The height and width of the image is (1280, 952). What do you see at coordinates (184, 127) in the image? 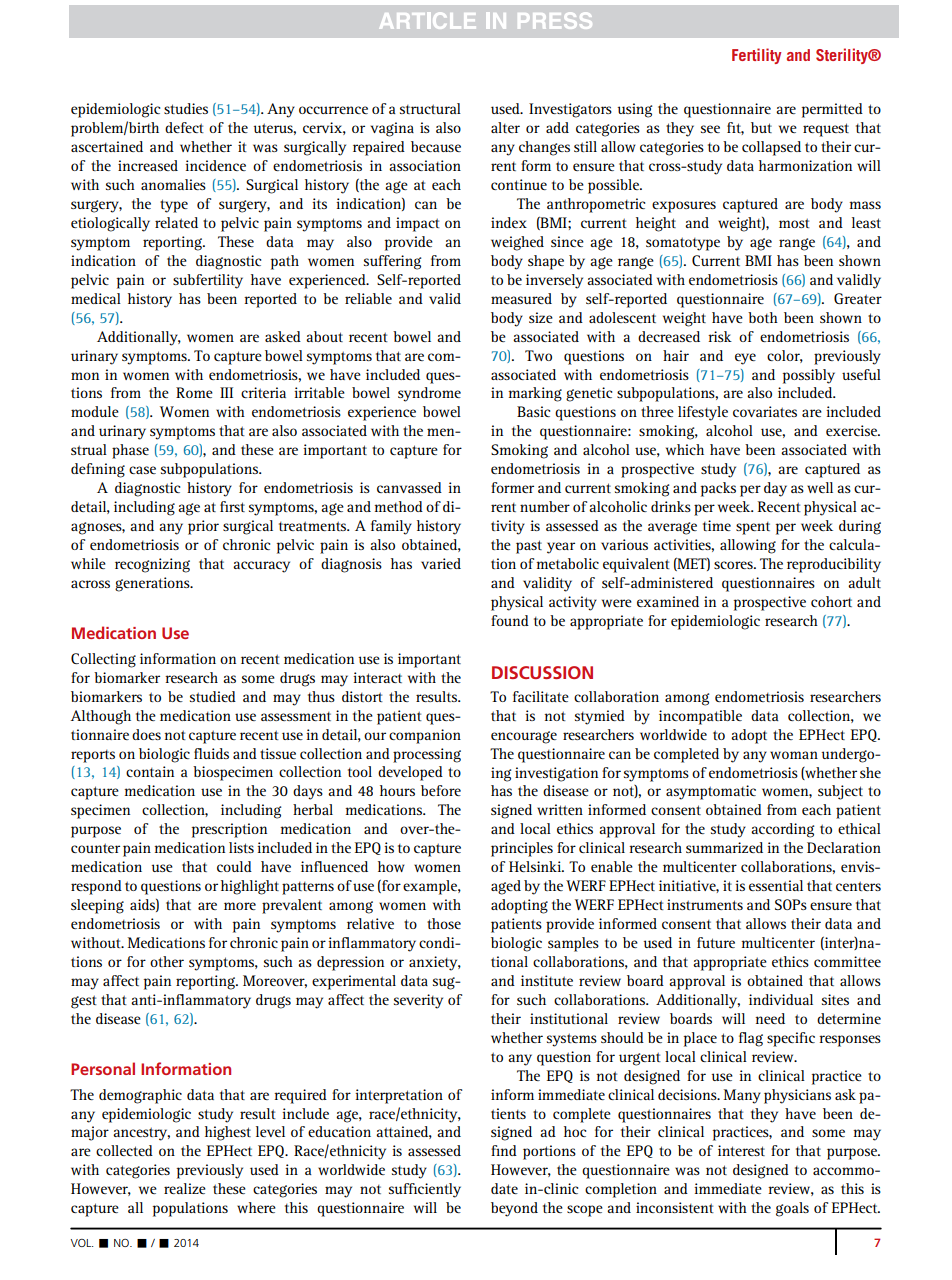
I see `defect` at bounding box center [184, 127].
